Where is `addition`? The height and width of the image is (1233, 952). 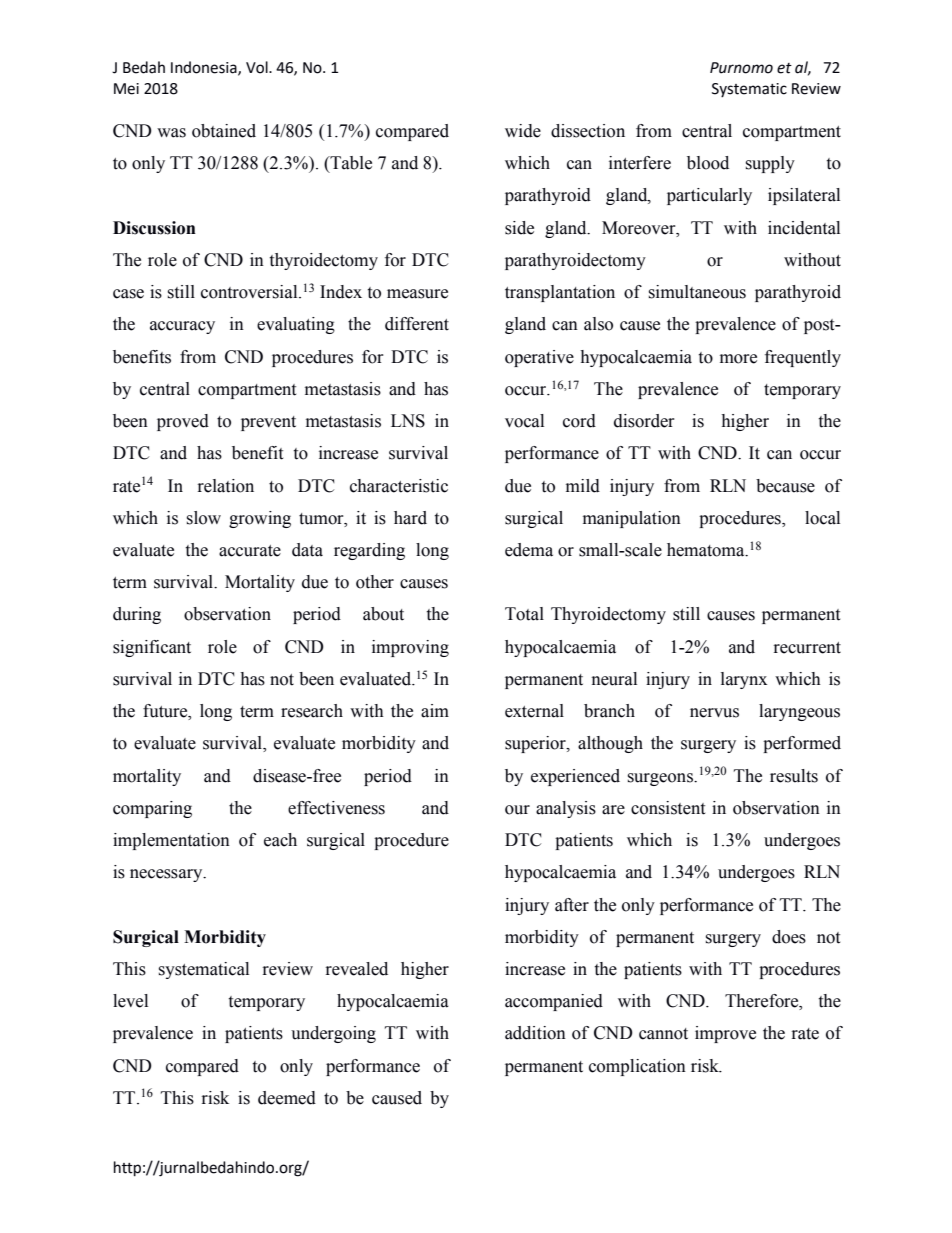
addition is located at coordinates (535, 1033).
